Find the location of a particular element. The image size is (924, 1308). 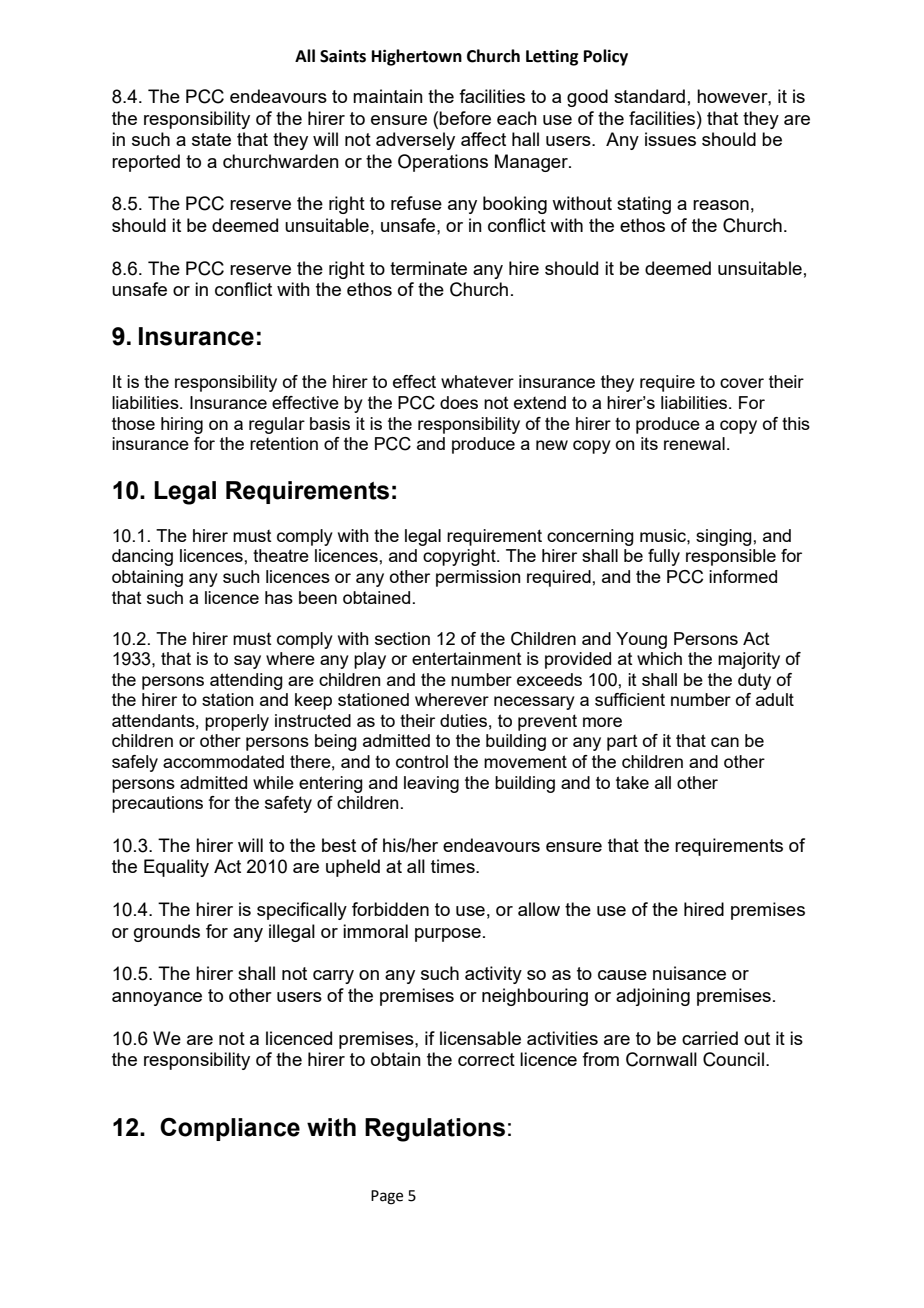

before is located at coordinates (465, 118).
